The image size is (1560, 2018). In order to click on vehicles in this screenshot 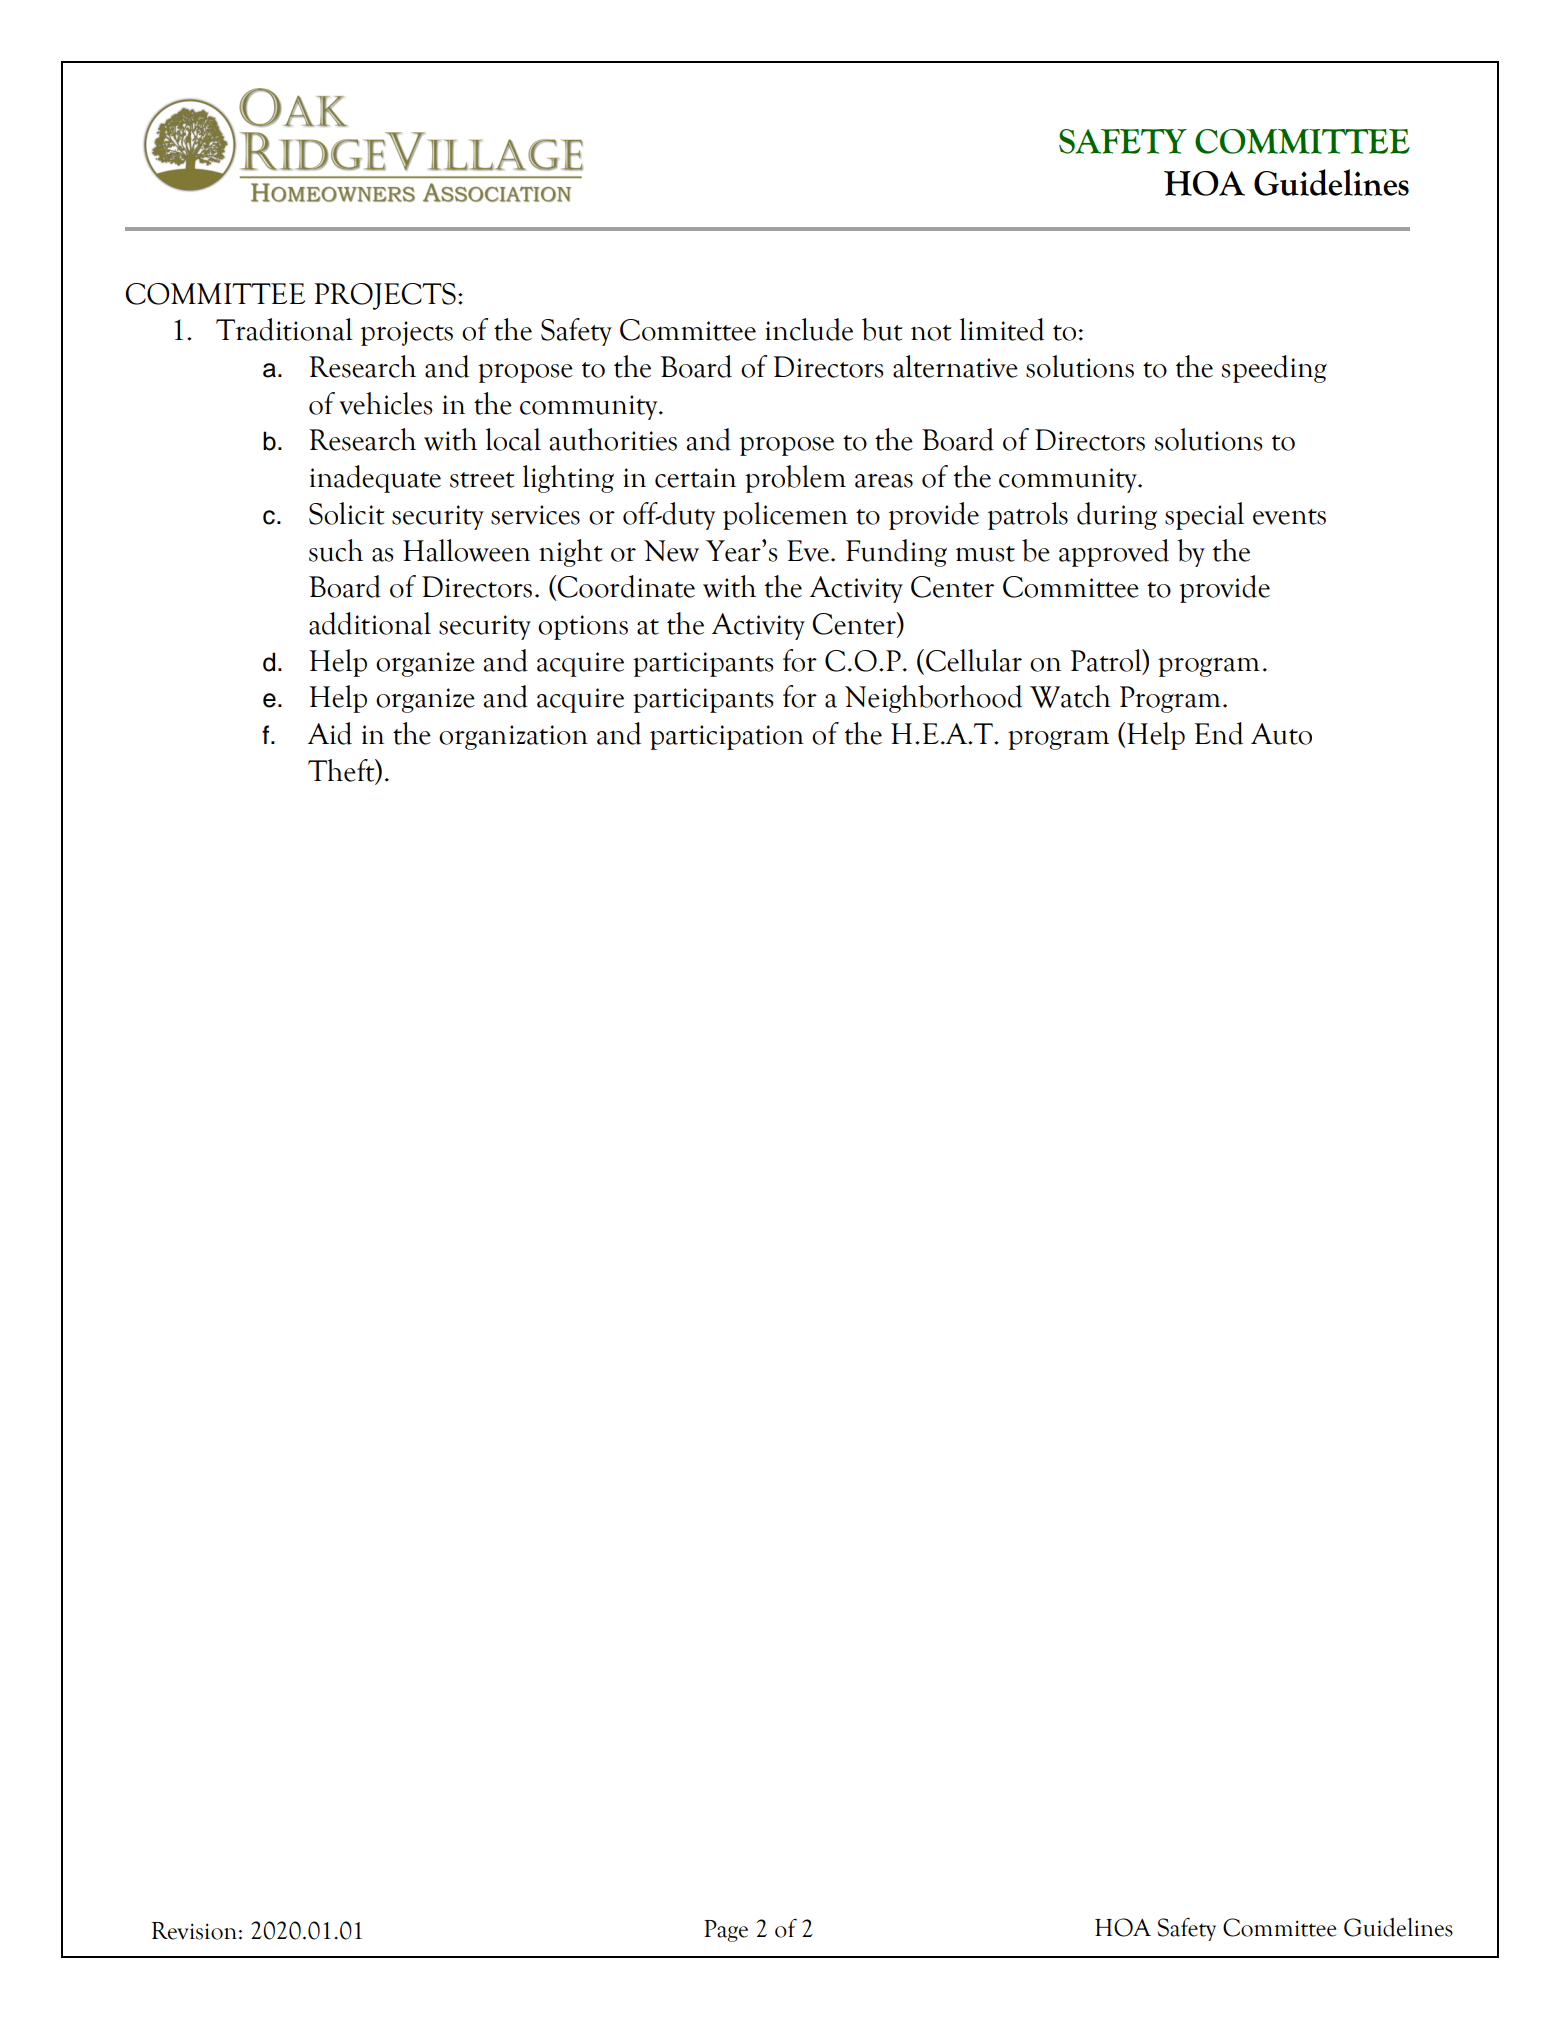, I will do `click(386, 403)`.
